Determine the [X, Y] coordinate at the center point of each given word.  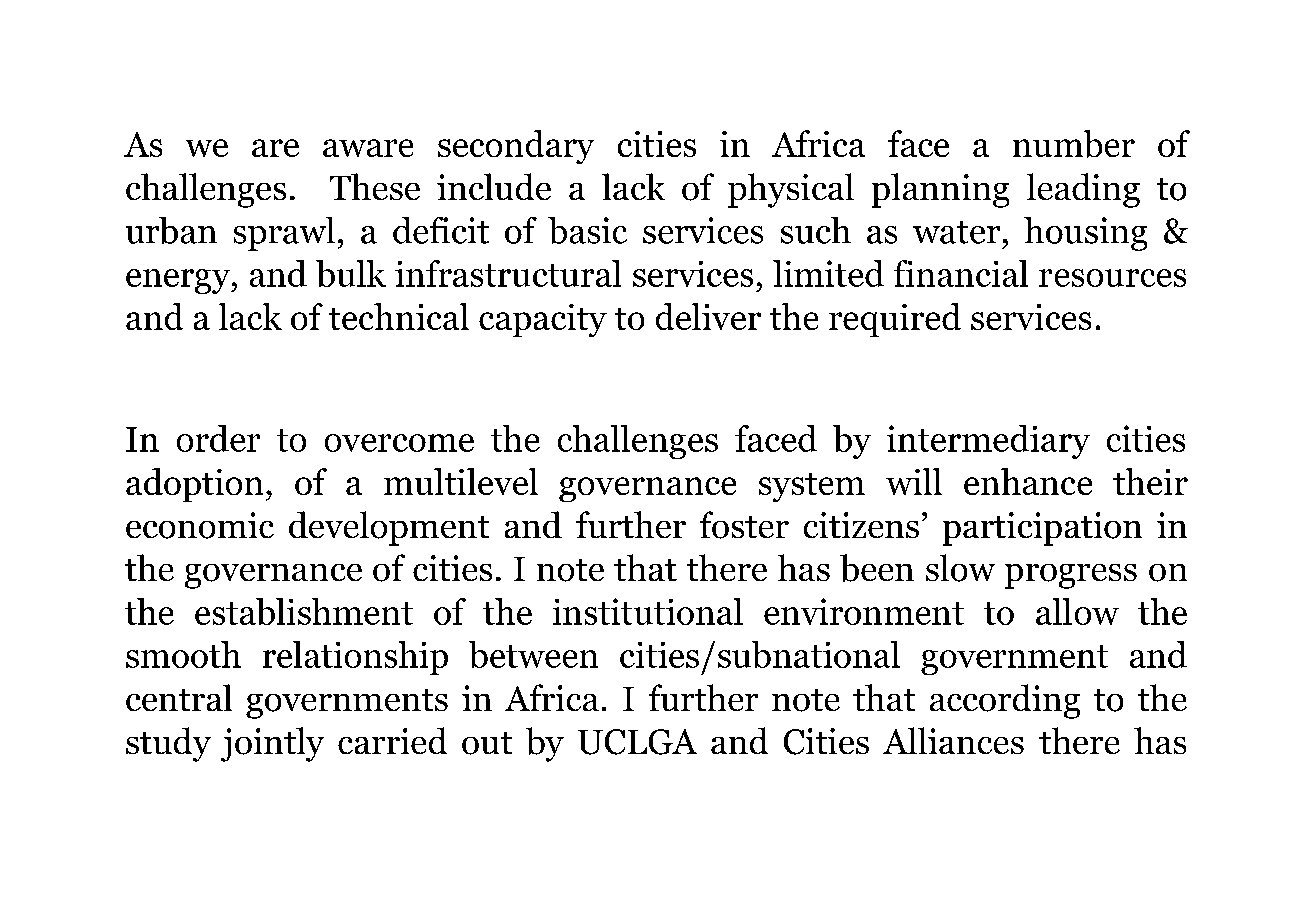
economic [200, 525]
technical [399, 316]
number [1074, 144]
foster [744, 525]
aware [368, 148]
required [895, 320]
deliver [708, 316]
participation [1042, 529]
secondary [516, 147]
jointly [272, 744]
